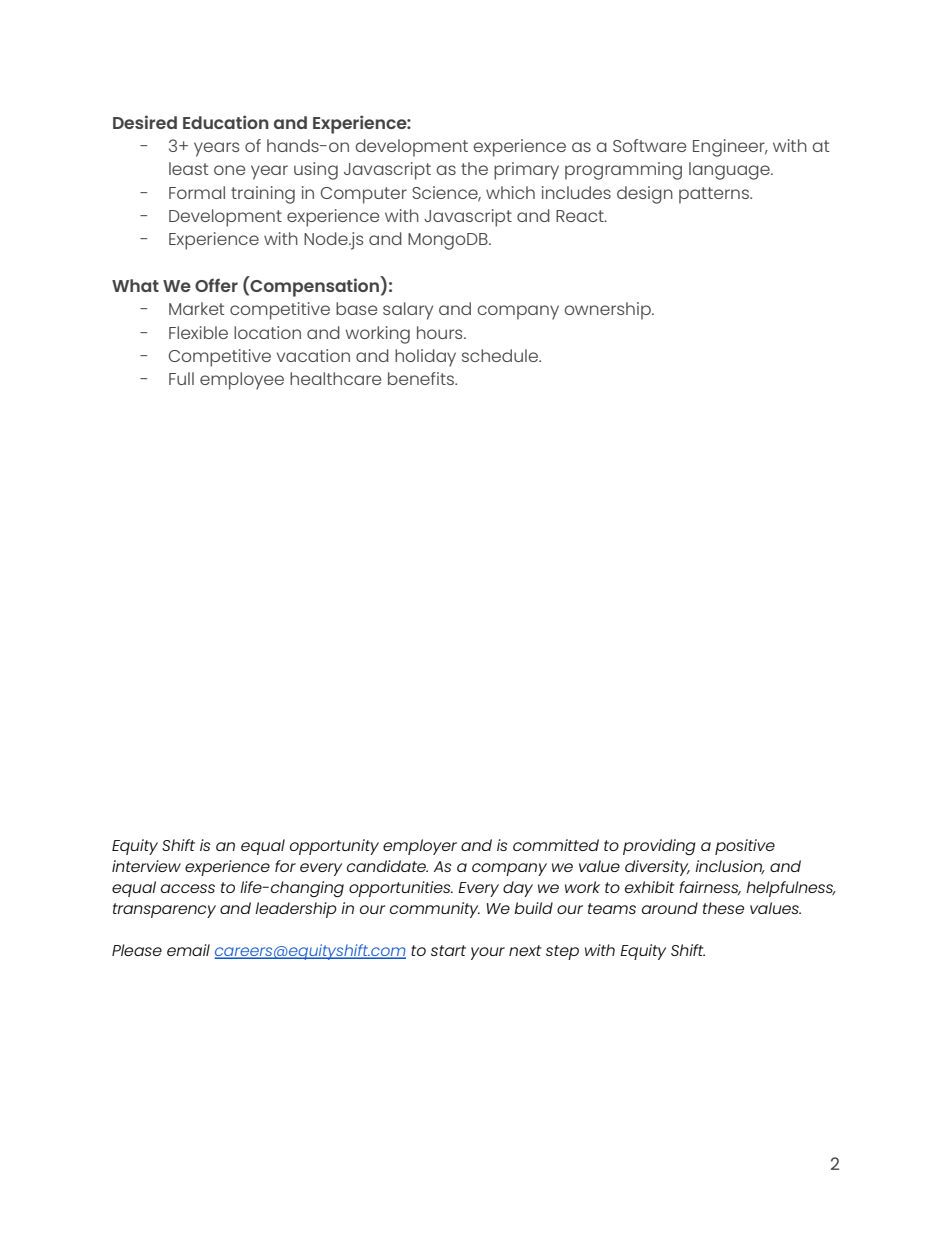 The width and height of the page is (952, 1233). I want to click on Engineer, so click(730, 148).
